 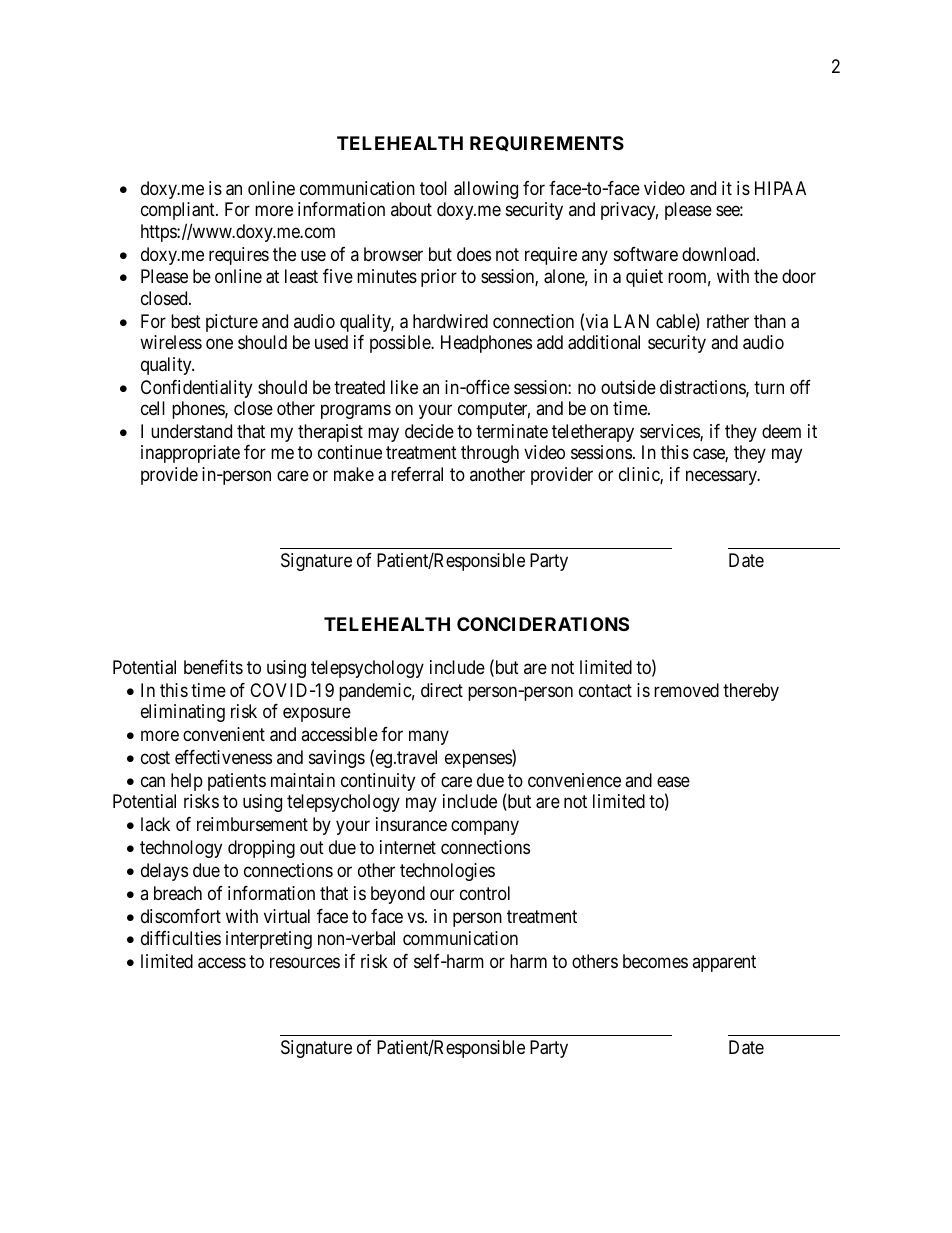 I want to click on benefits, so click(x=213, y=667).
